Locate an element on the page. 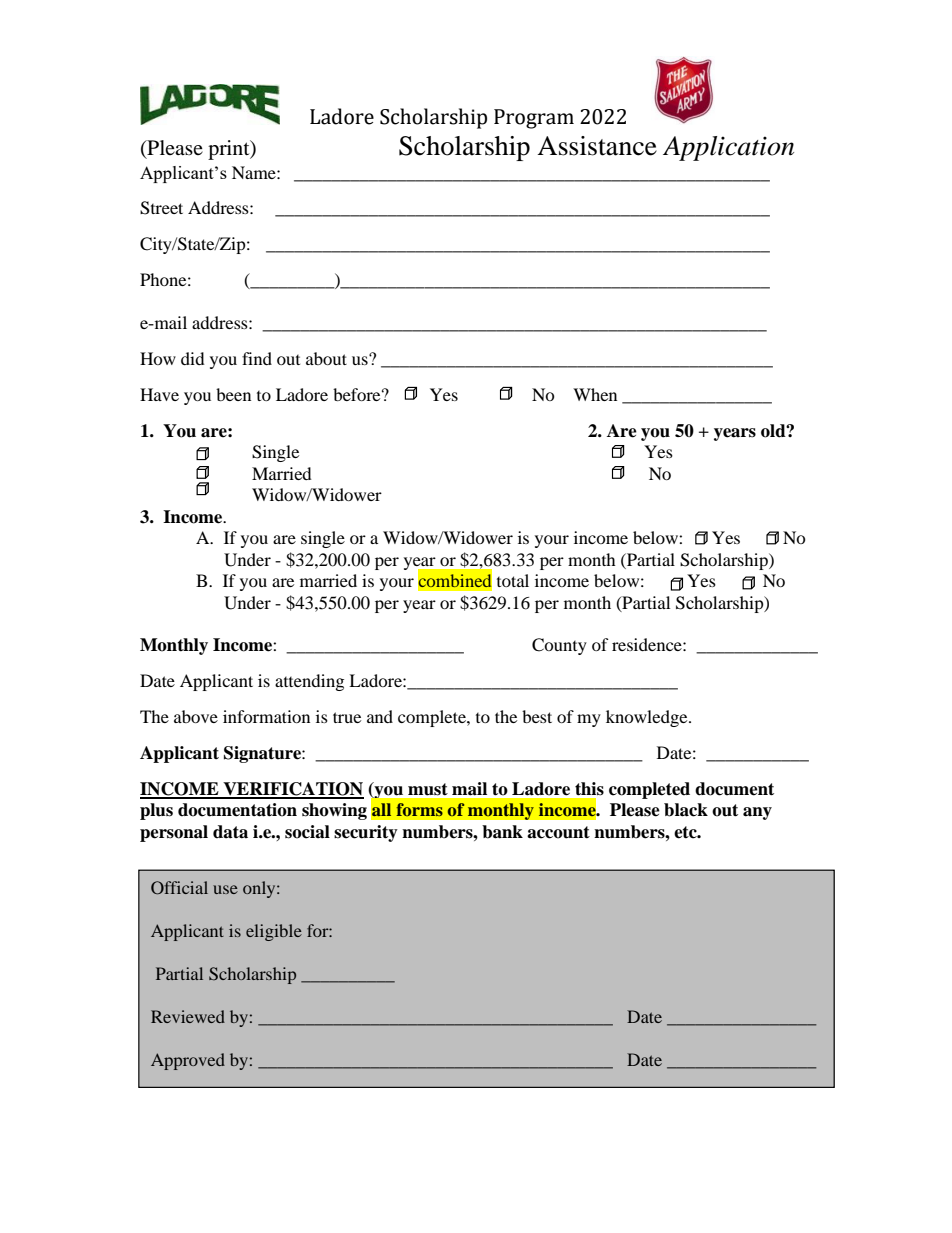 This image has height=1233, width=952. been is located at coordinates (233, 394).
